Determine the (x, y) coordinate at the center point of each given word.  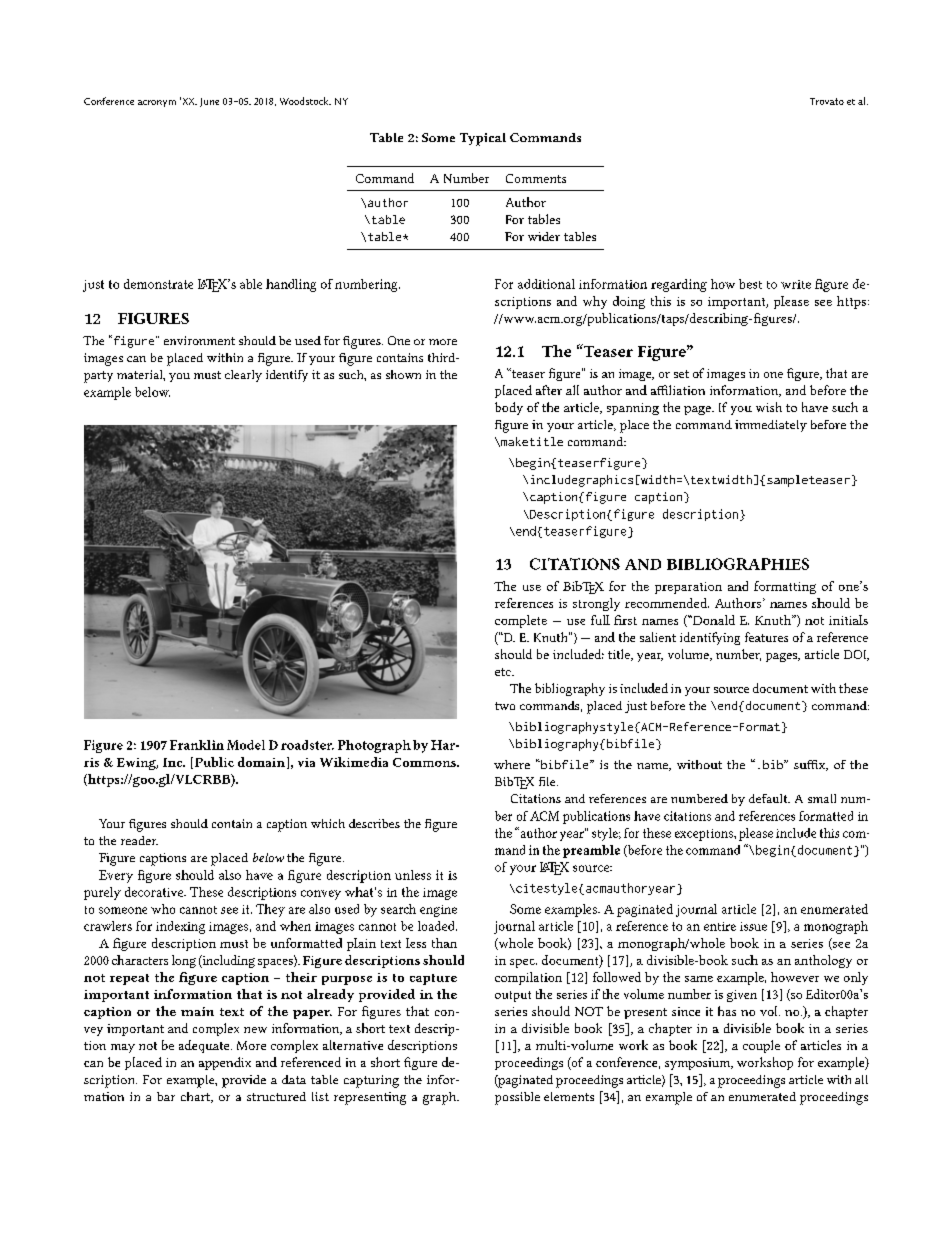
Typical (483, 139)
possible (517, 1098)
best (750, 284)
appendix (225, 1063)
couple (761, 1046)
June (209, 102)
